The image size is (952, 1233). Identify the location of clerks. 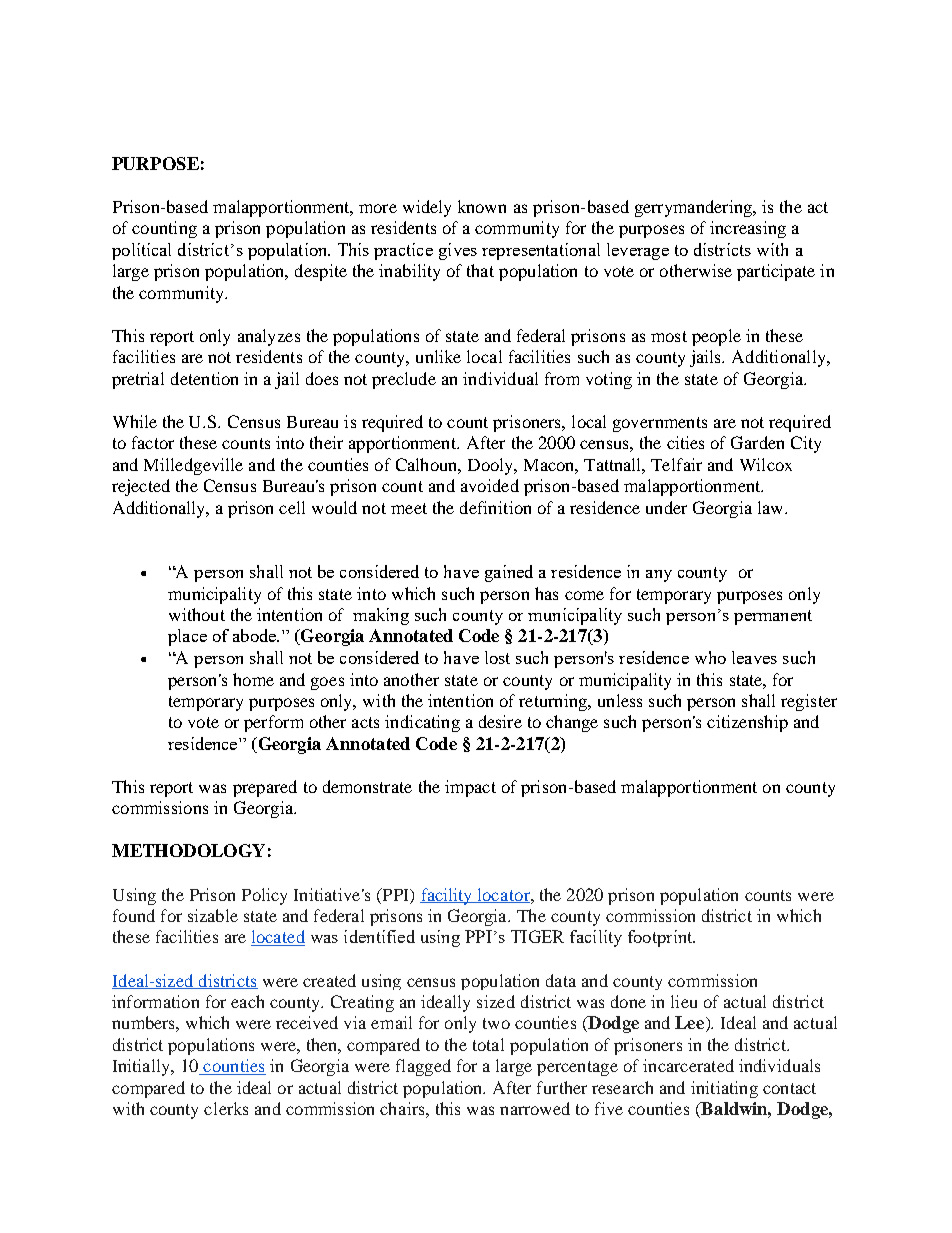
(226, 1108).
